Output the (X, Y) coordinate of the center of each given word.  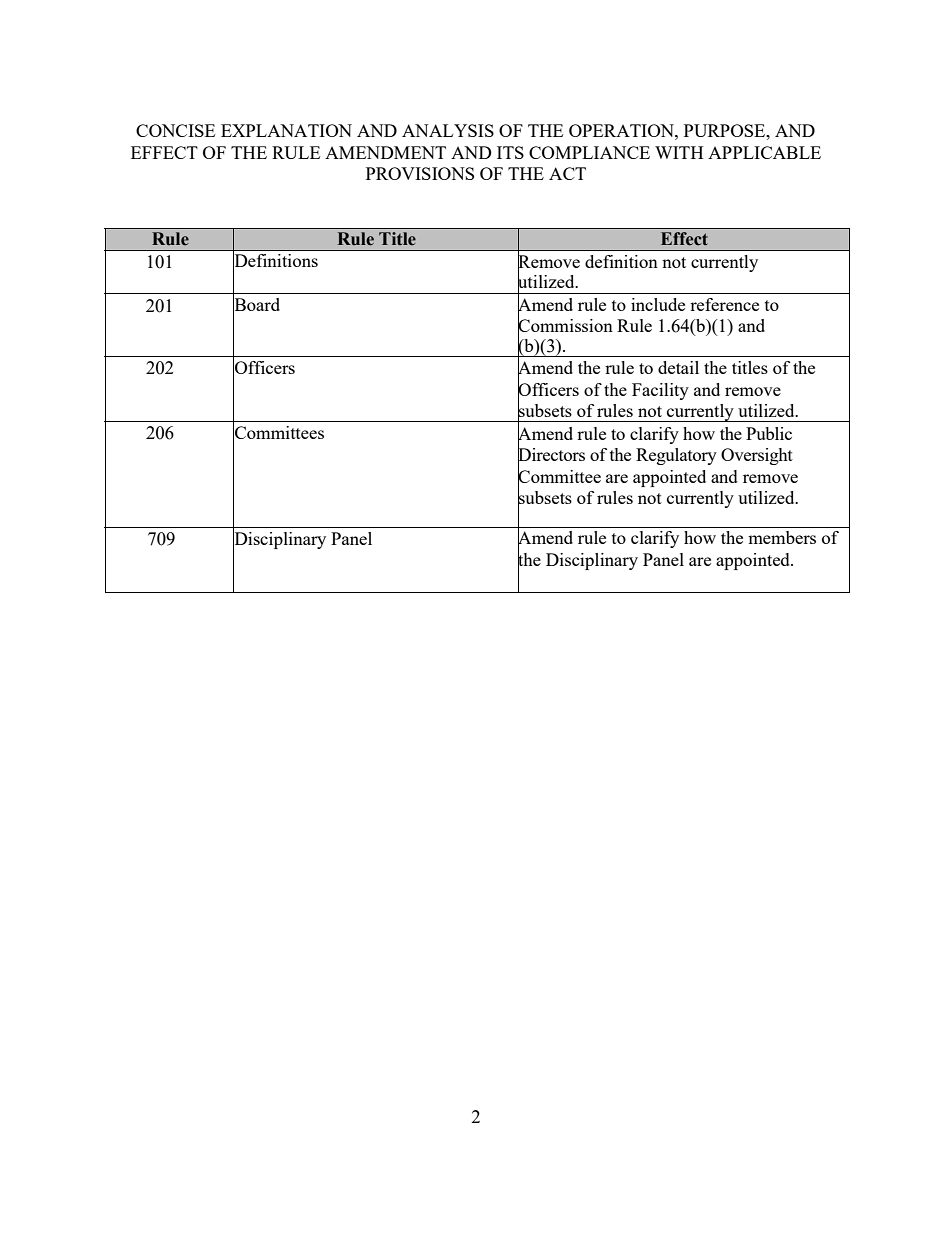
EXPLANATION (286, 130)
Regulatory (676, 456)
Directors (551, 455)
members (782, 537)
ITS (510, 152)
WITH (679, 152)
